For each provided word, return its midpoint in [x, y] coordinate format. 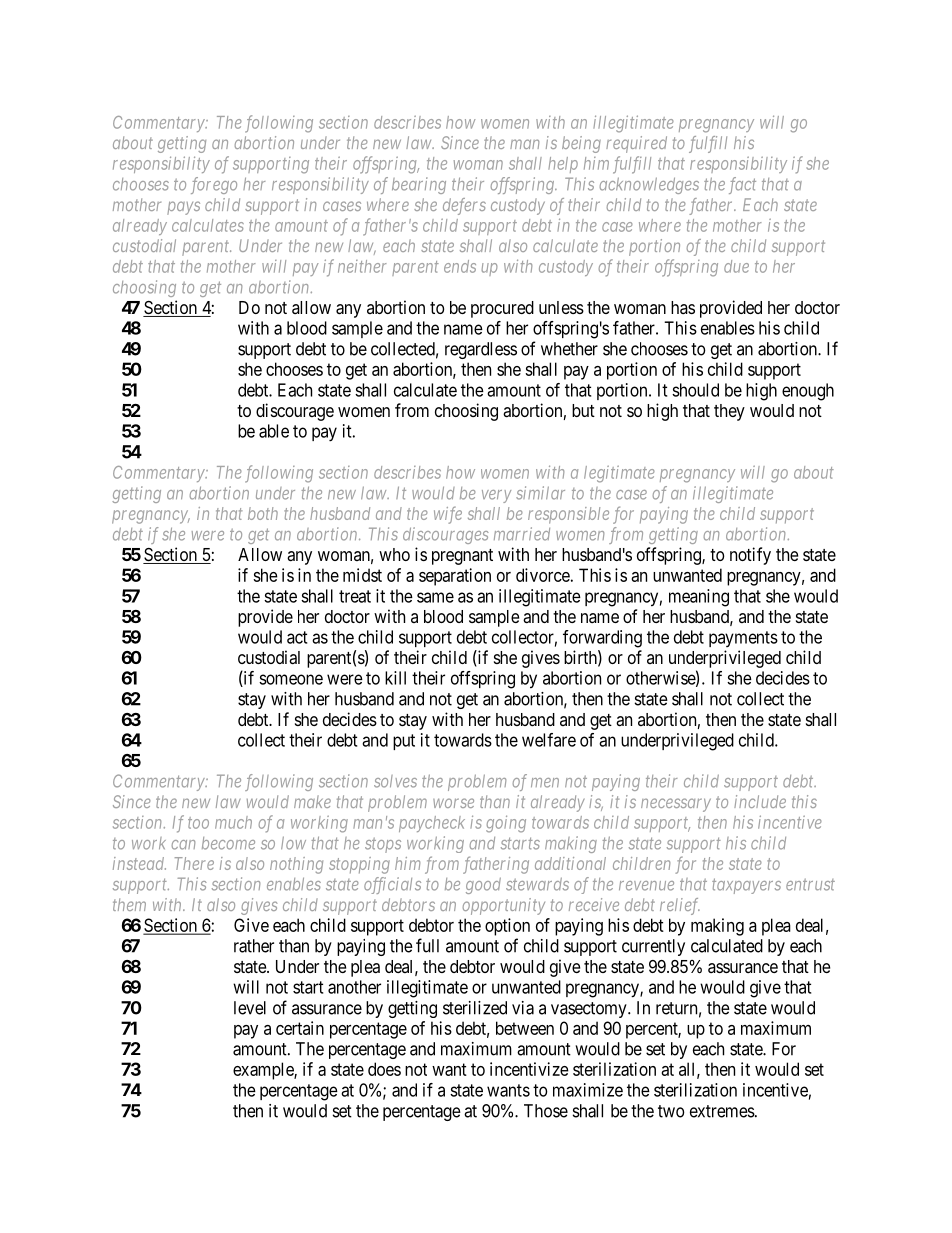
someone [291, 679]
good [483, 886]
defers [464, 206]
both [263, 513]
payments [743, 639]
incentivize [529, 1069]
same [435, 597]
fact [742, 185]
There [194, 863]
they [729, 412]
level [250, 1008]
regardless [481, 350]
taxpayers [746, 886]
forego [214, 185]
